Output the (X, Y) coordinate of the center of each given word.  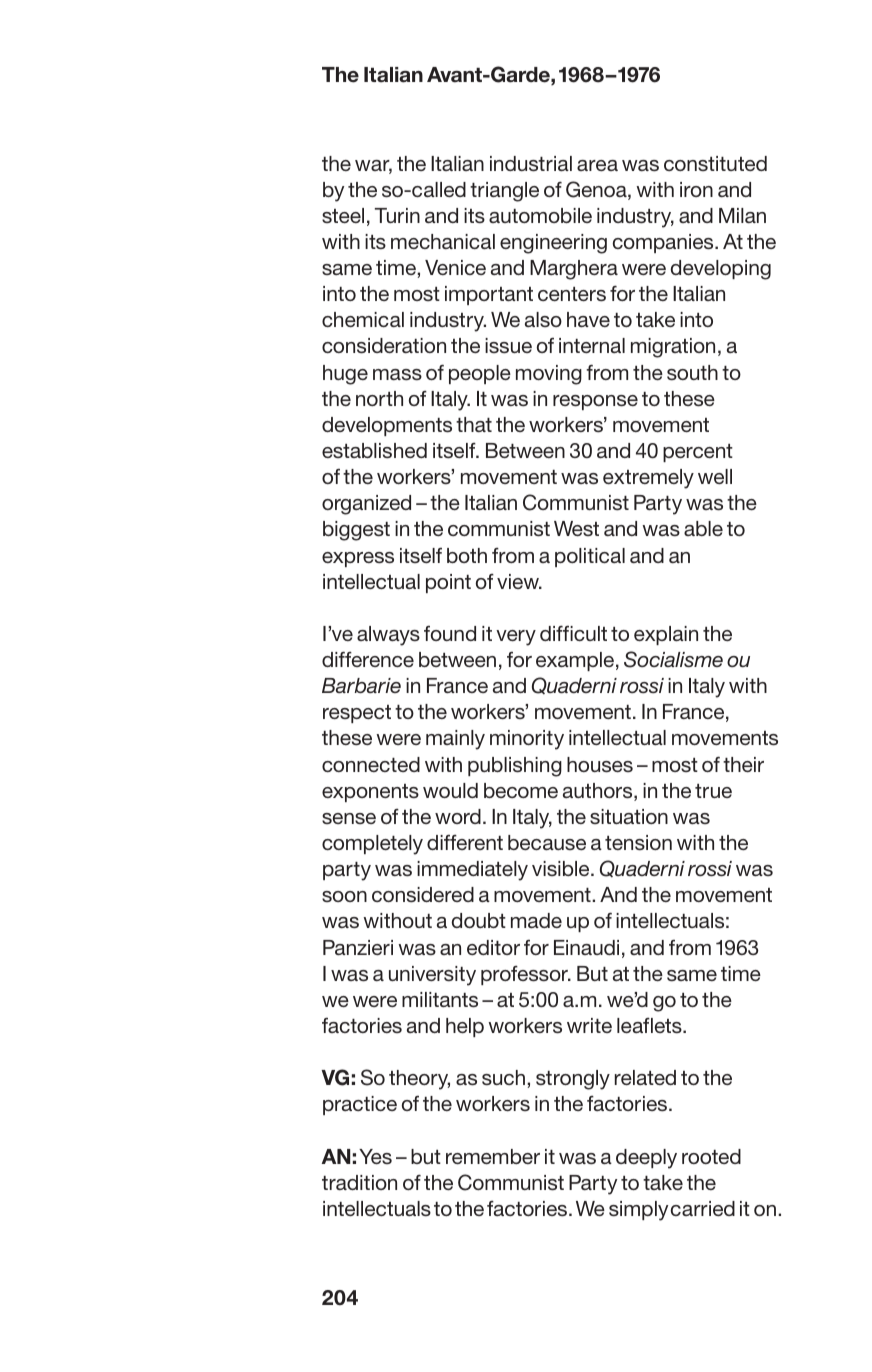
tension (638, 842)
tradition (359, 1182)
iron (696, 189)
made (536, 920)
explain (666, 635)
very (516, 638)
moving (549, 375)
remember (493, 1156)
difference (368, 659)
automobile (540, 215)
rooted (711, 1156)
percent (698, 453)
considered (423, 895)
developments (387, 426)
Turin (397, 215)
